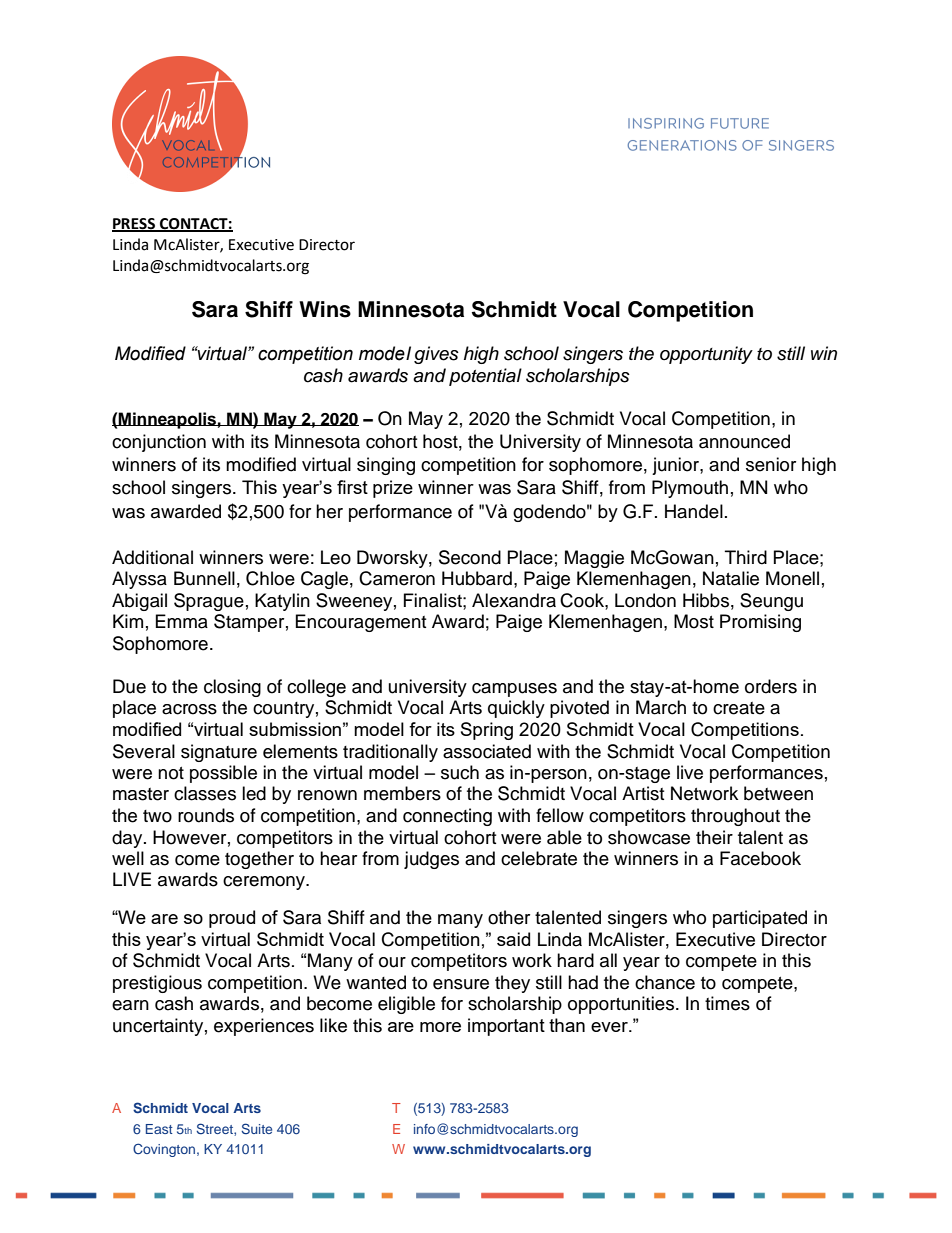  Describe the element at coordinates (431, 860) in the screenshot. I see `judges` at that location.
